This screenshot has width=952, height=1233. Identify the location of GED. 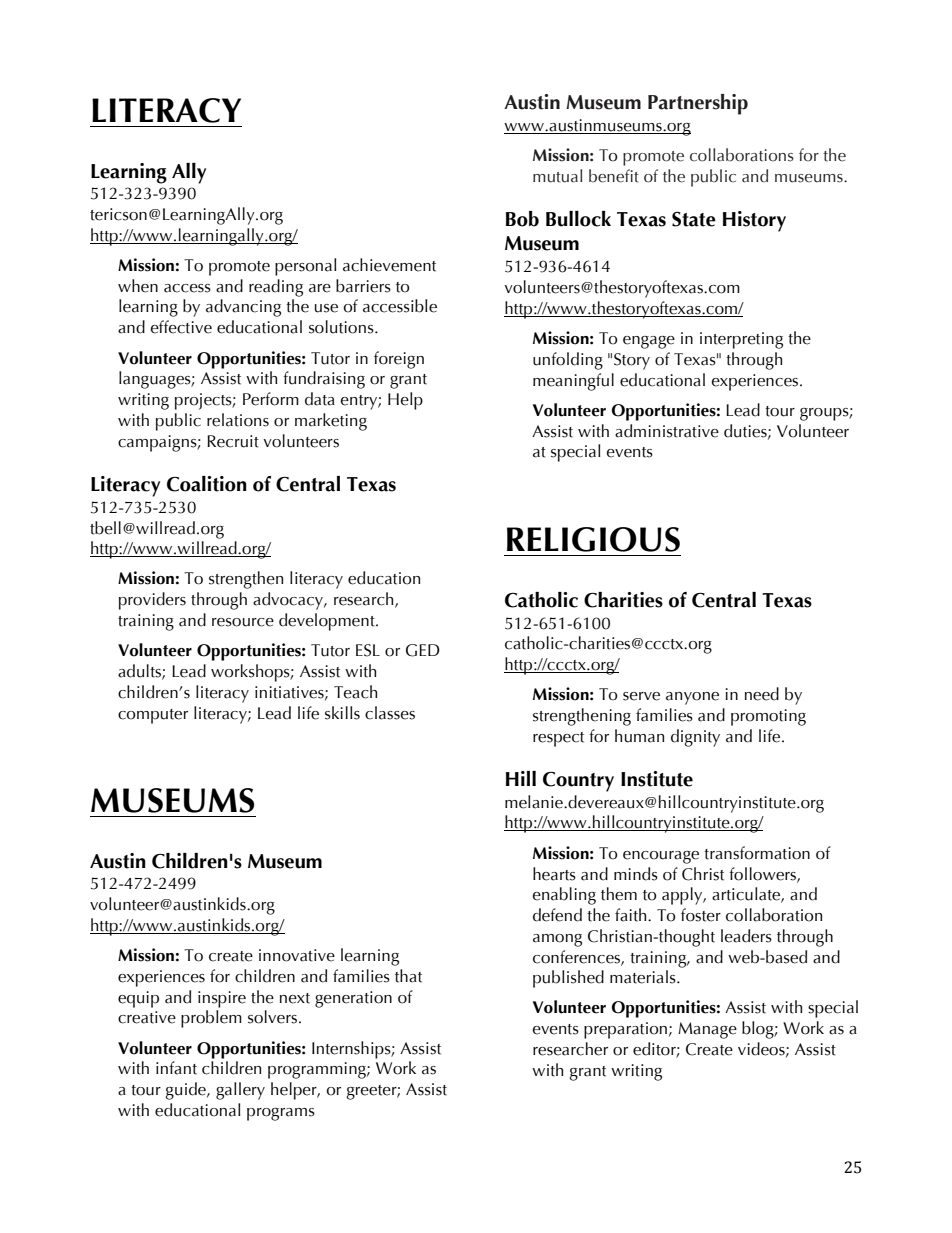
(423, 650).
